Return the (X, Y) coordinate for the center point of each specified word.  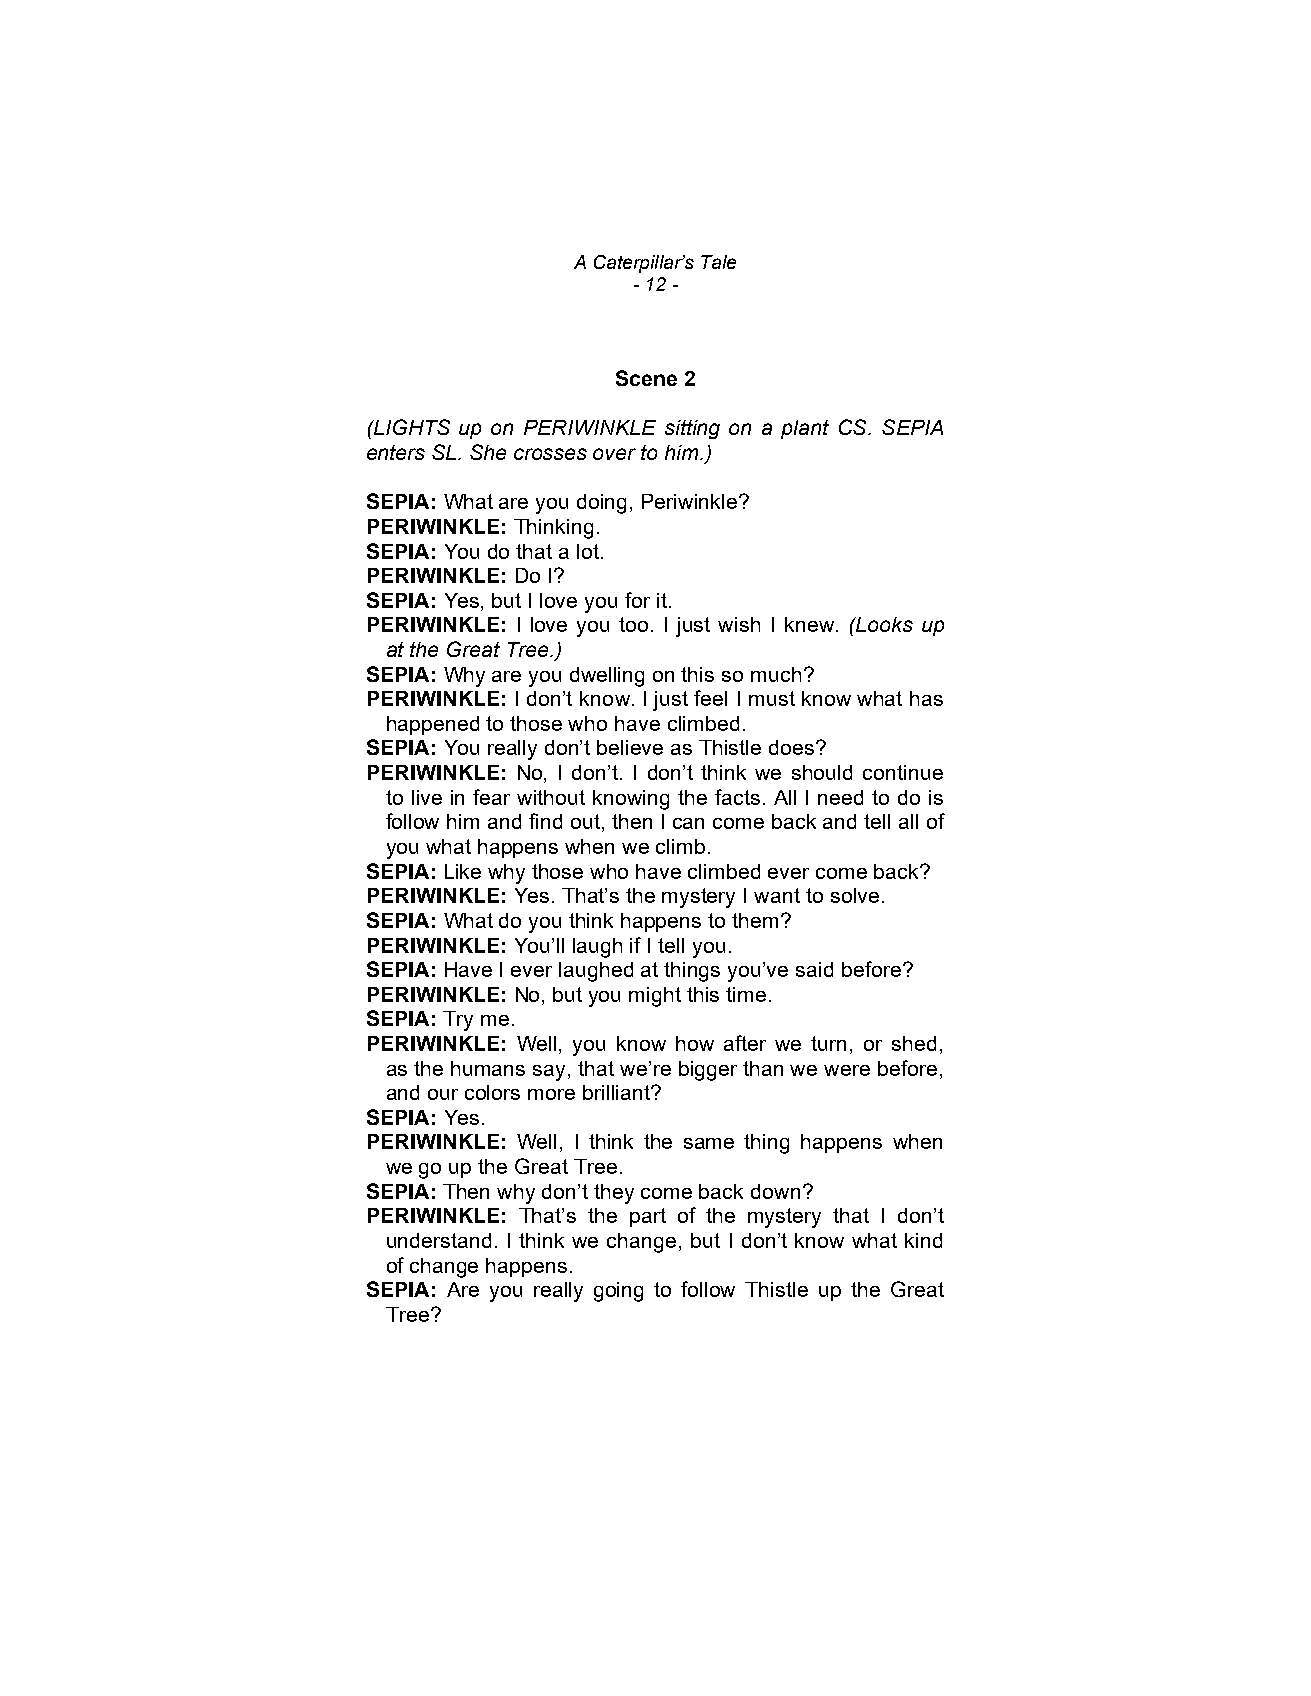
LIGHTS (411, 427)
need (840, 797)
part (648, 1217)
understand (439, 1240)
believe (630, 747)
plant (805, 429)
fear (491, 797)
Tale (718, 262)
